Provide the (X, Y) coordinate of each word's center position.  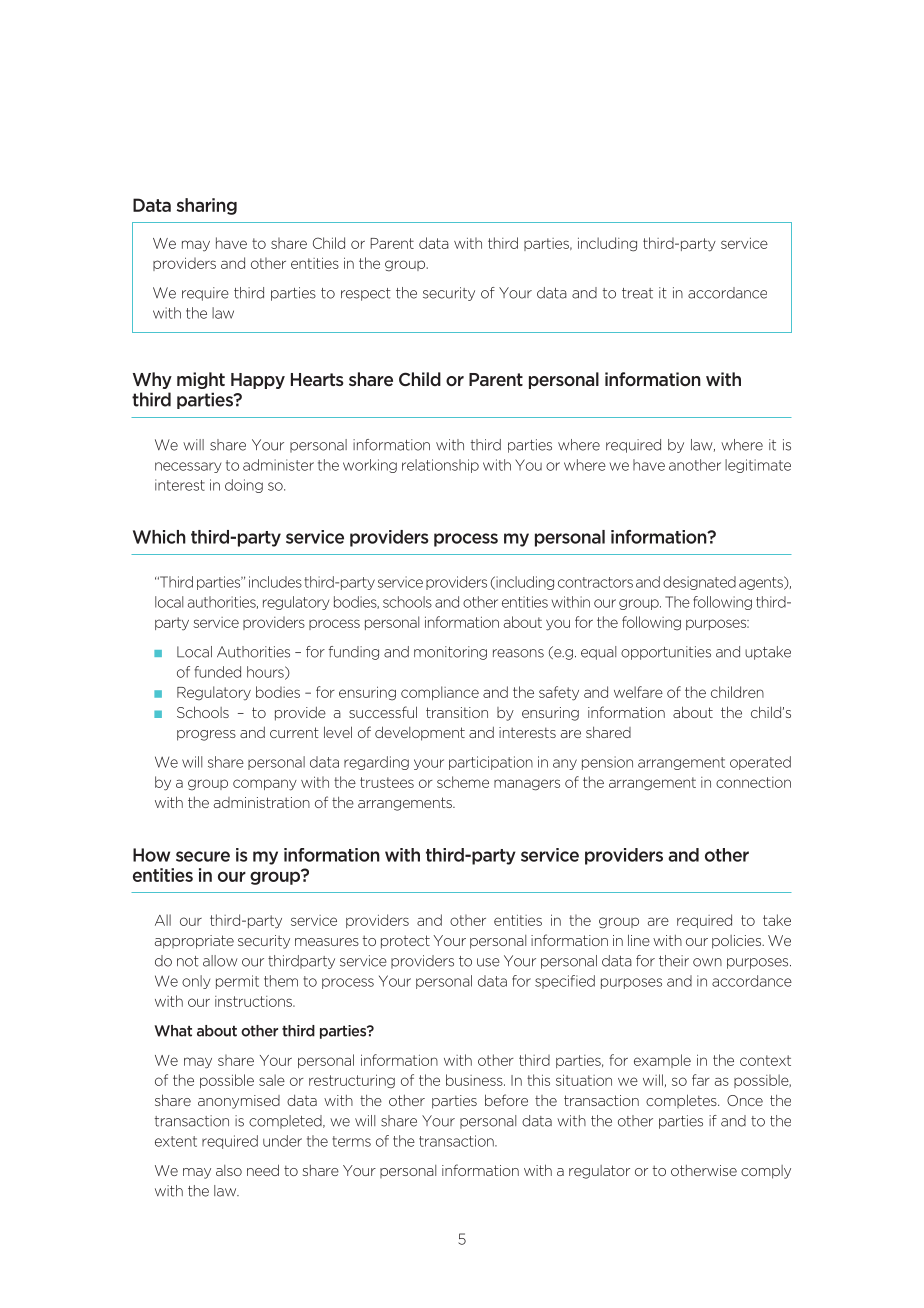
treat (637, 293)
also (229, 1170)
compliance (440, 693)
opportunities (666, 653)
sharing (207, 206)
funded (217, 672)
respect (366, 294)
